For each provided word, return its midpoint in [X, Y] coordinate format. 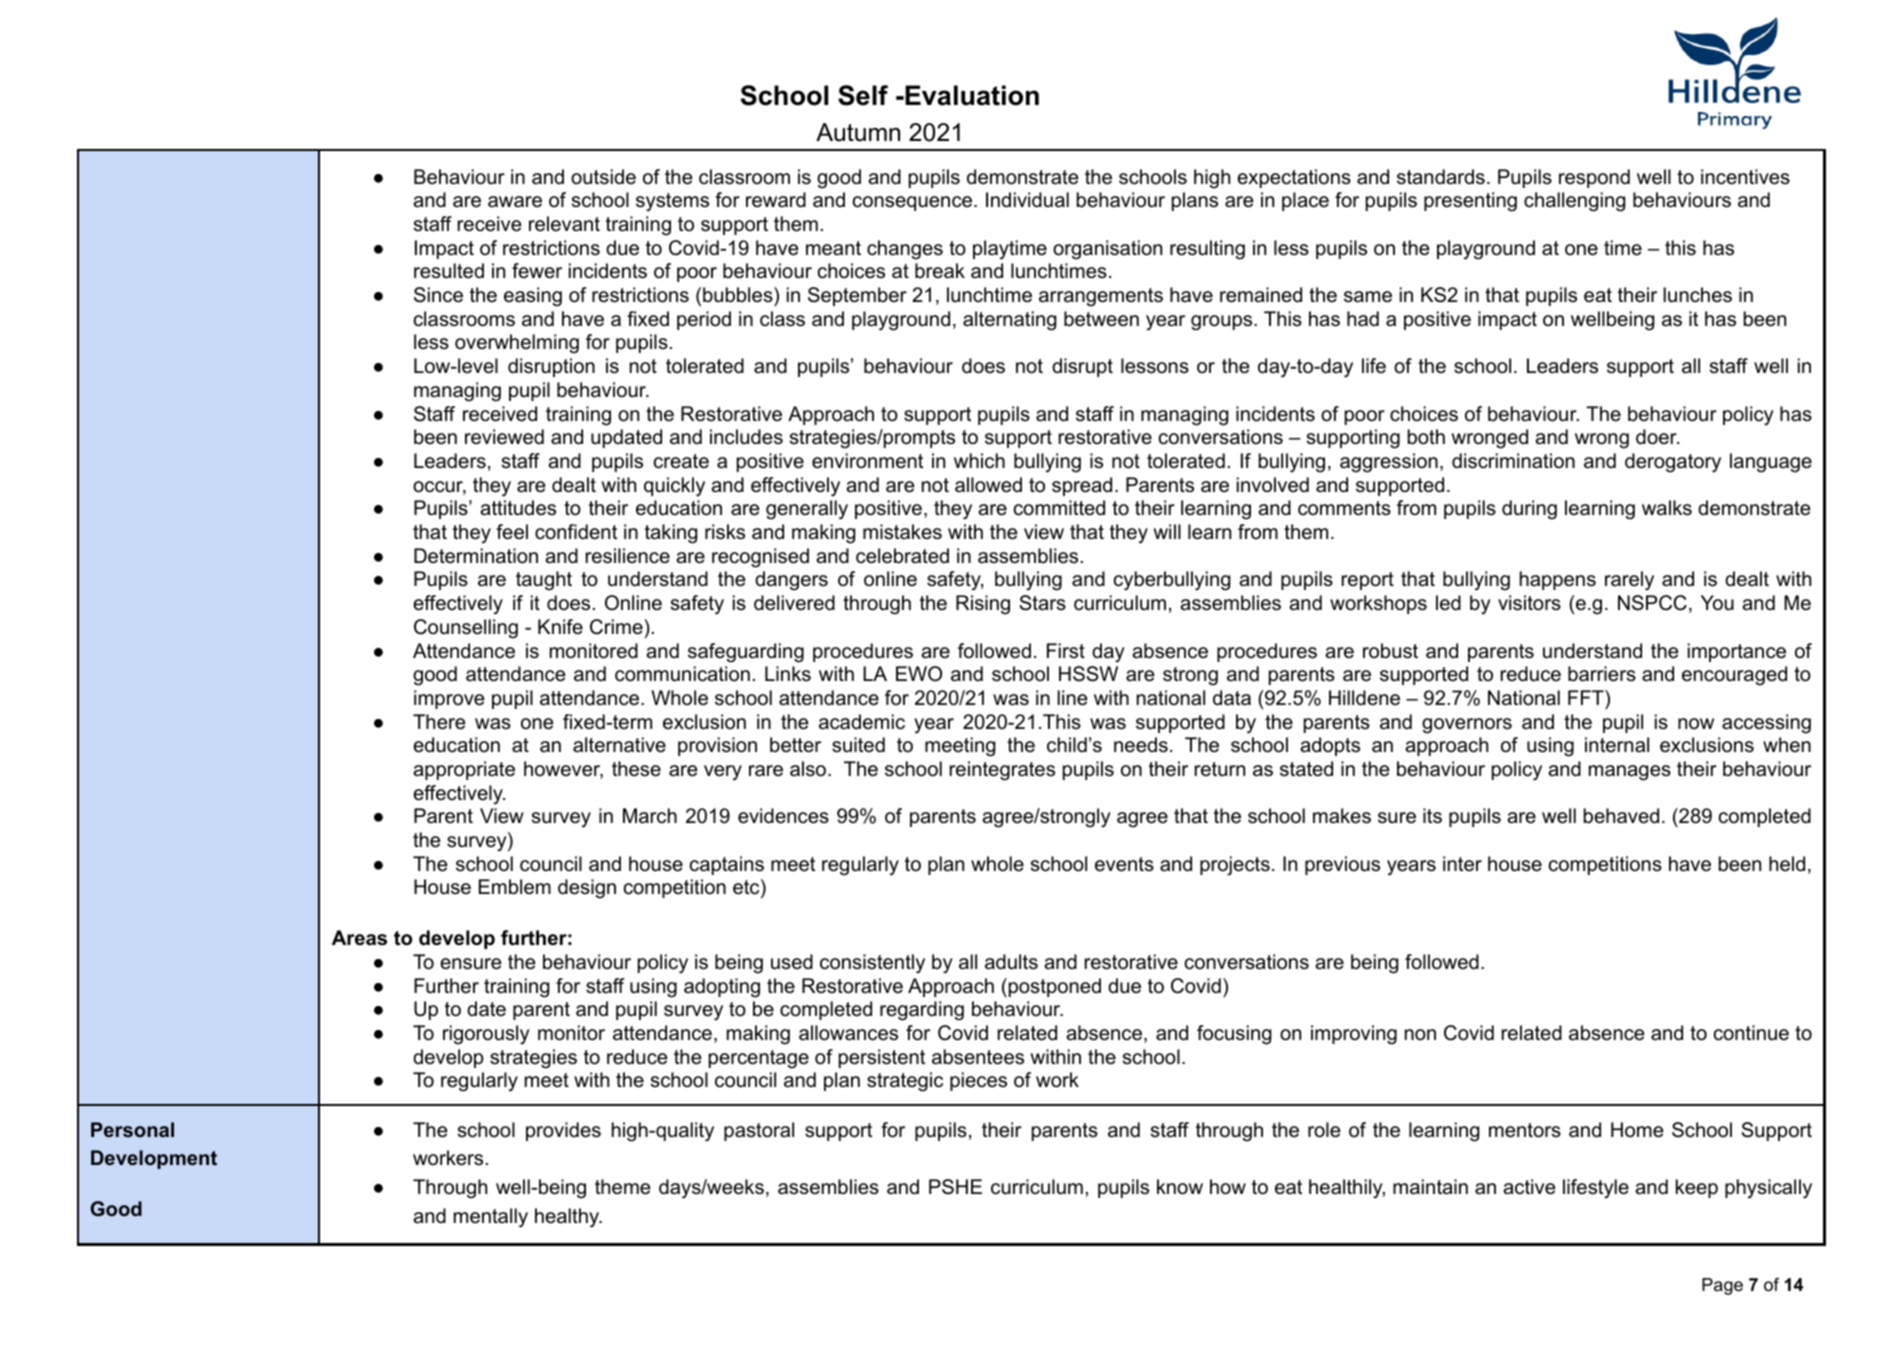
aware [515, 202]
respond [1594, 178]
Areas [359, 938]
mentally [491, 1218]
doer [1657, 437]
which [979, 461]
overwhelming [517, 344]
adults [1011, 962]
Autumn [858, 132]
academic [862, 722]
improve [449, 699]
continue [1751, 1033]
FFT [1587, 697]
